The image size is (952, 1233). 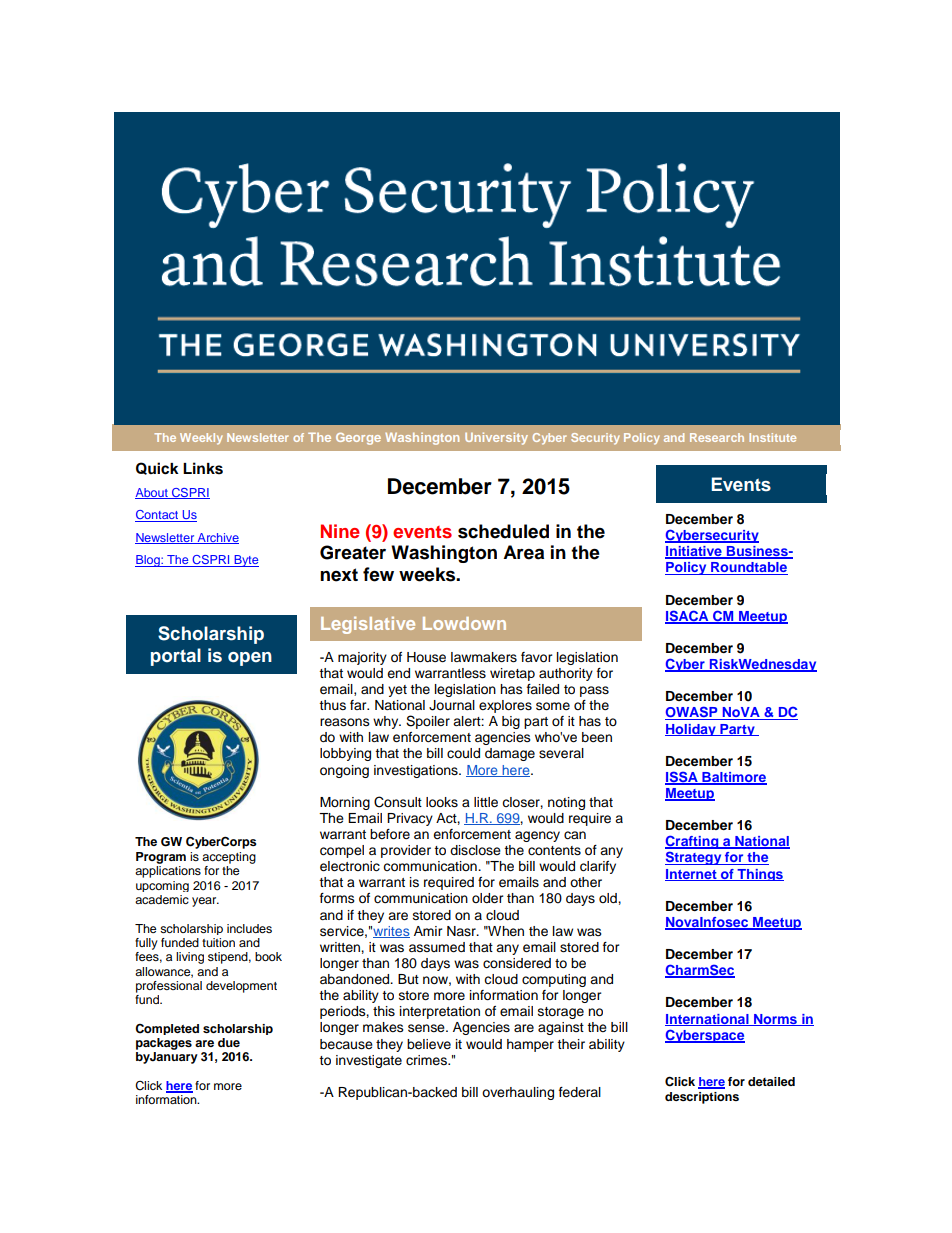 I want to click on due, so click(x=229, y=1042).
